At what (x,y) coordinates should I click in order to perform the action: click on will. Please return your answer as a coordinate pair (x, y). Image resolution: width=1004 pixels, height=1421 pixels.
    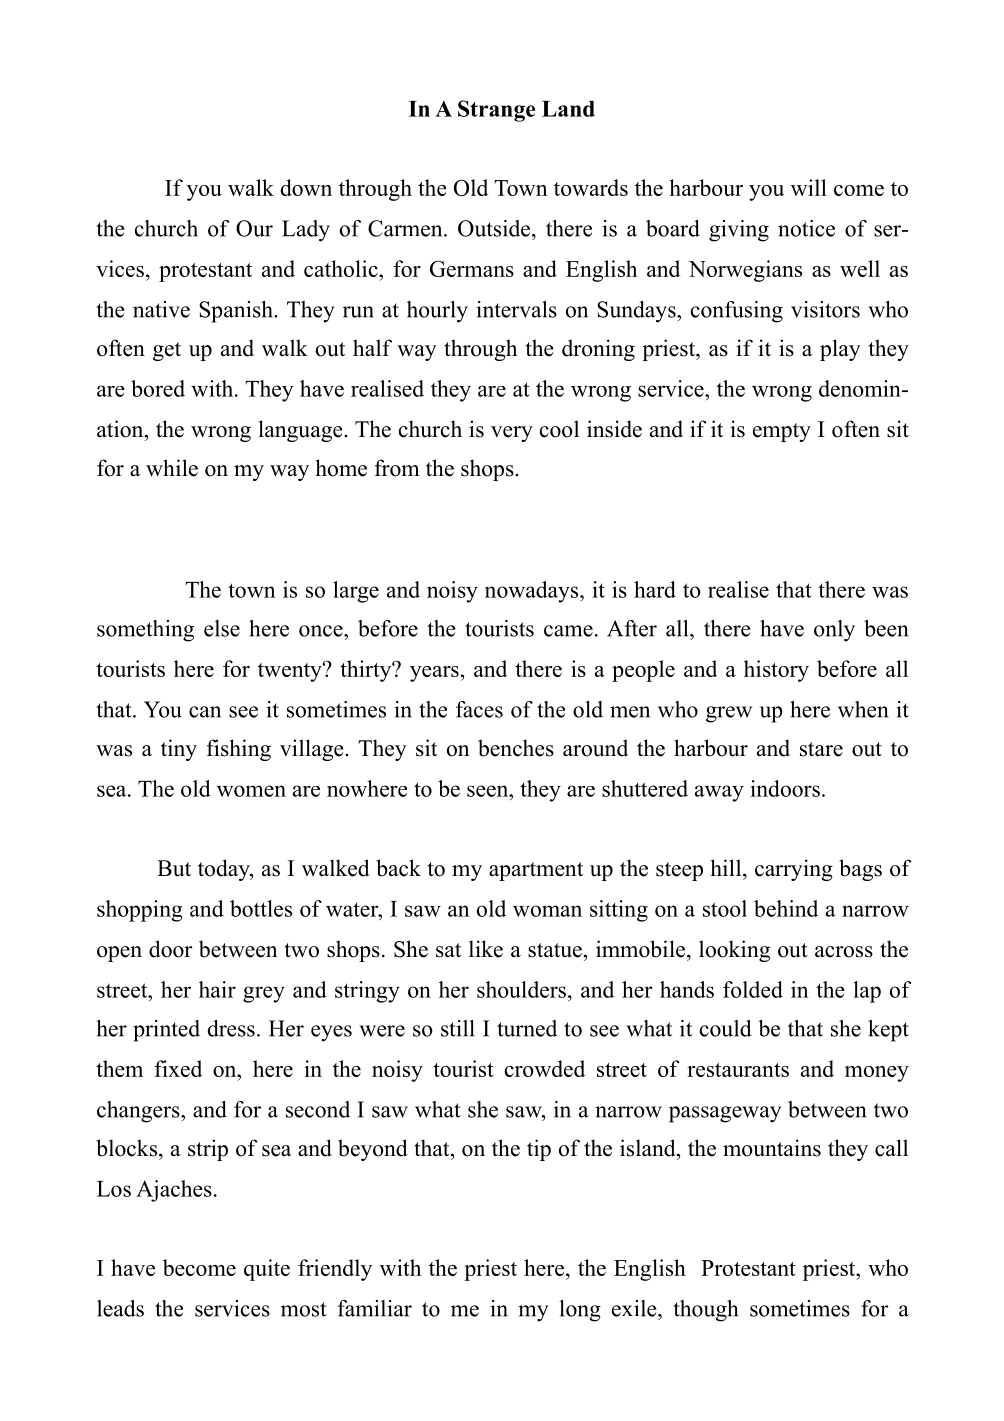
    Looking at the image, I should click on (809, 187).
